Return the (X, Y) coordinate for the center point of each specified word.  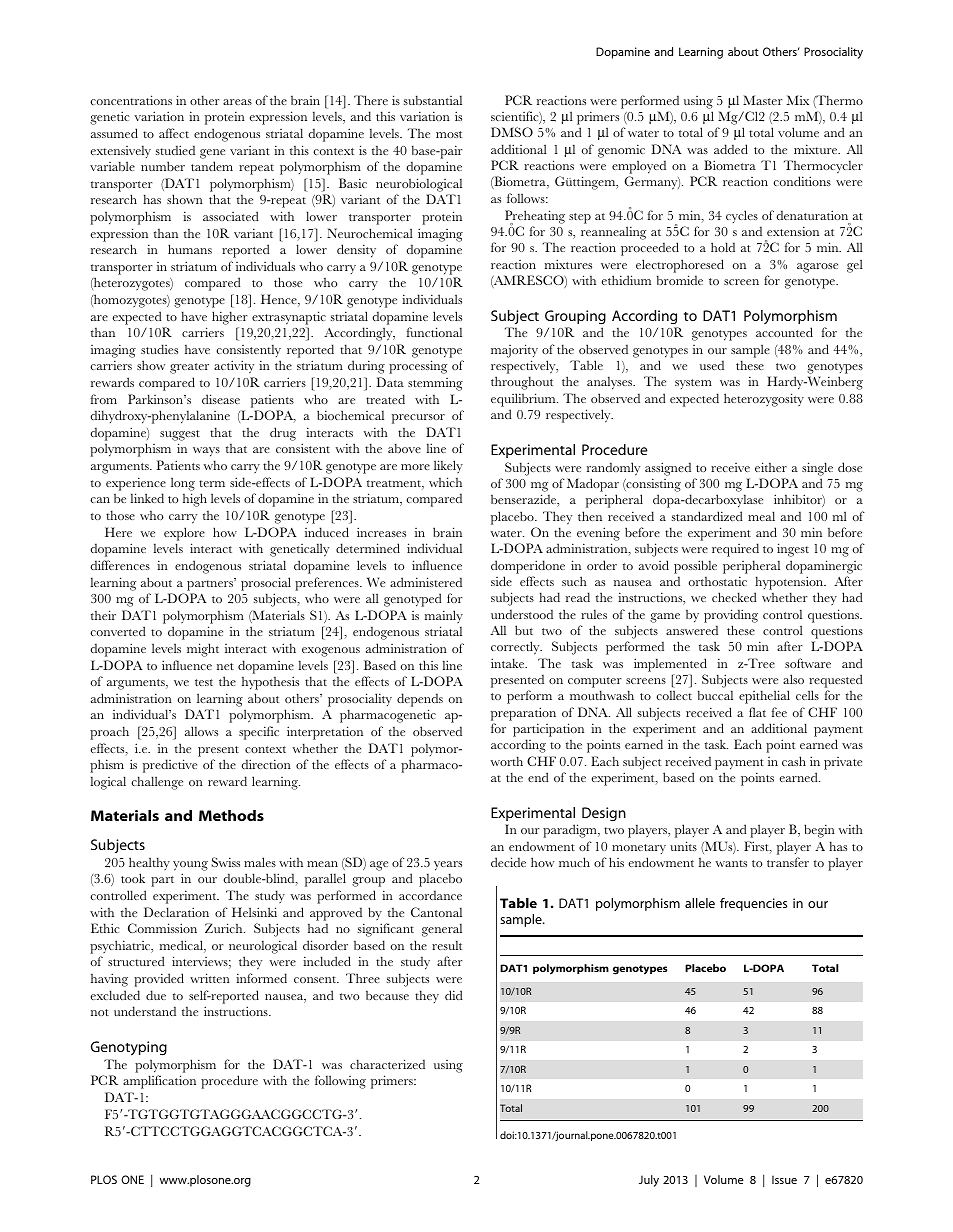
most (449, 134)
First (757, 847)
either (771, 467)
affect (174, 133)
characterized (387, 1064)
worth (507, 761)
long (183, 484)
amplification (159, 1082)
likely (448, 466)
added (731, 149)
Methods (231, 815)
